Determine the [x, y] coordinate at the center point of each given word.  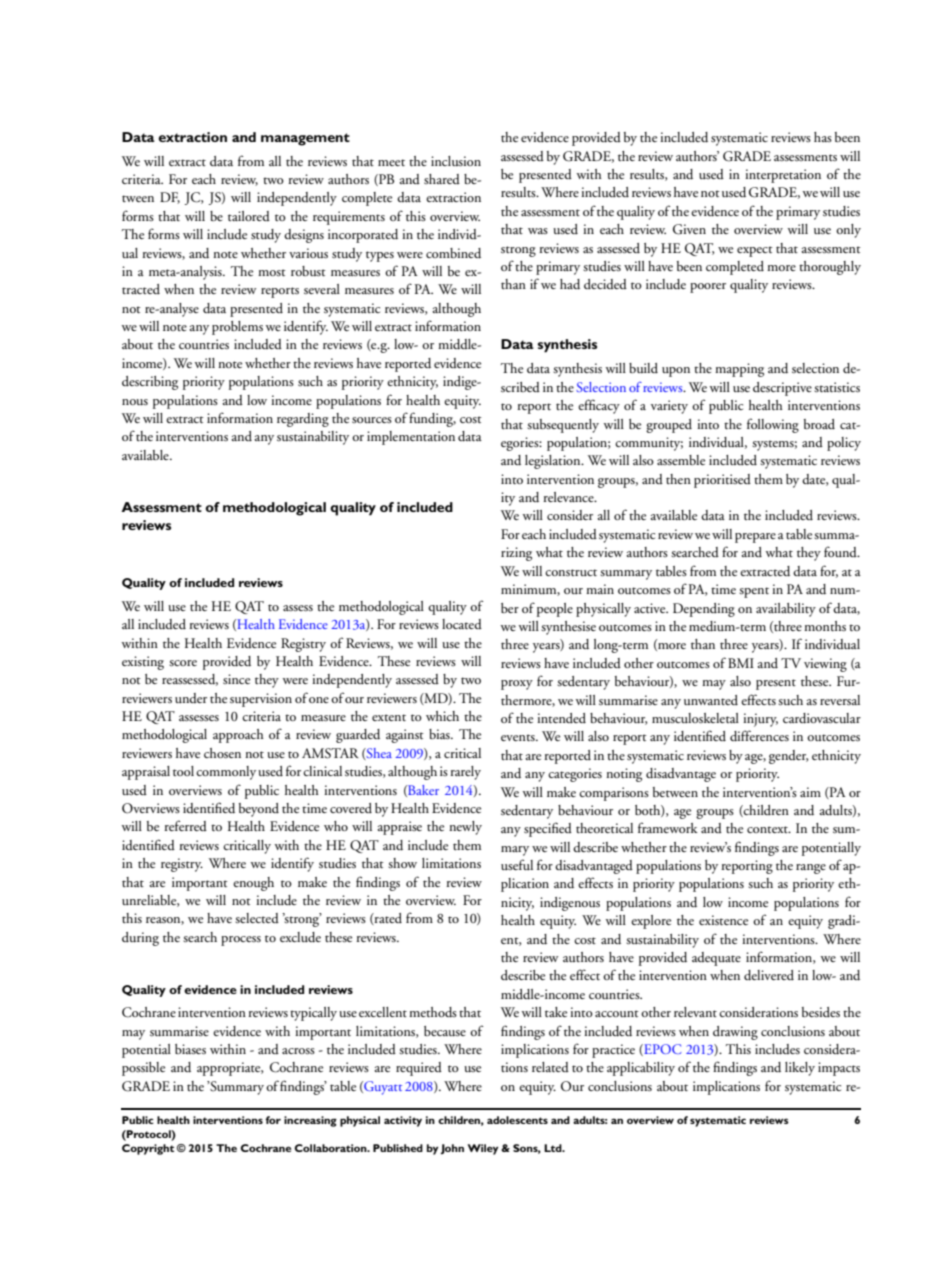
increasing [310, 1121]
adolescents [517, 1120]
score [183, 663]
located [462, 624]
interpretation [783, 176]
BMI [741, 663]
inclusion [456, 161]
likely [800, 1069]
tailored [249, 216]
